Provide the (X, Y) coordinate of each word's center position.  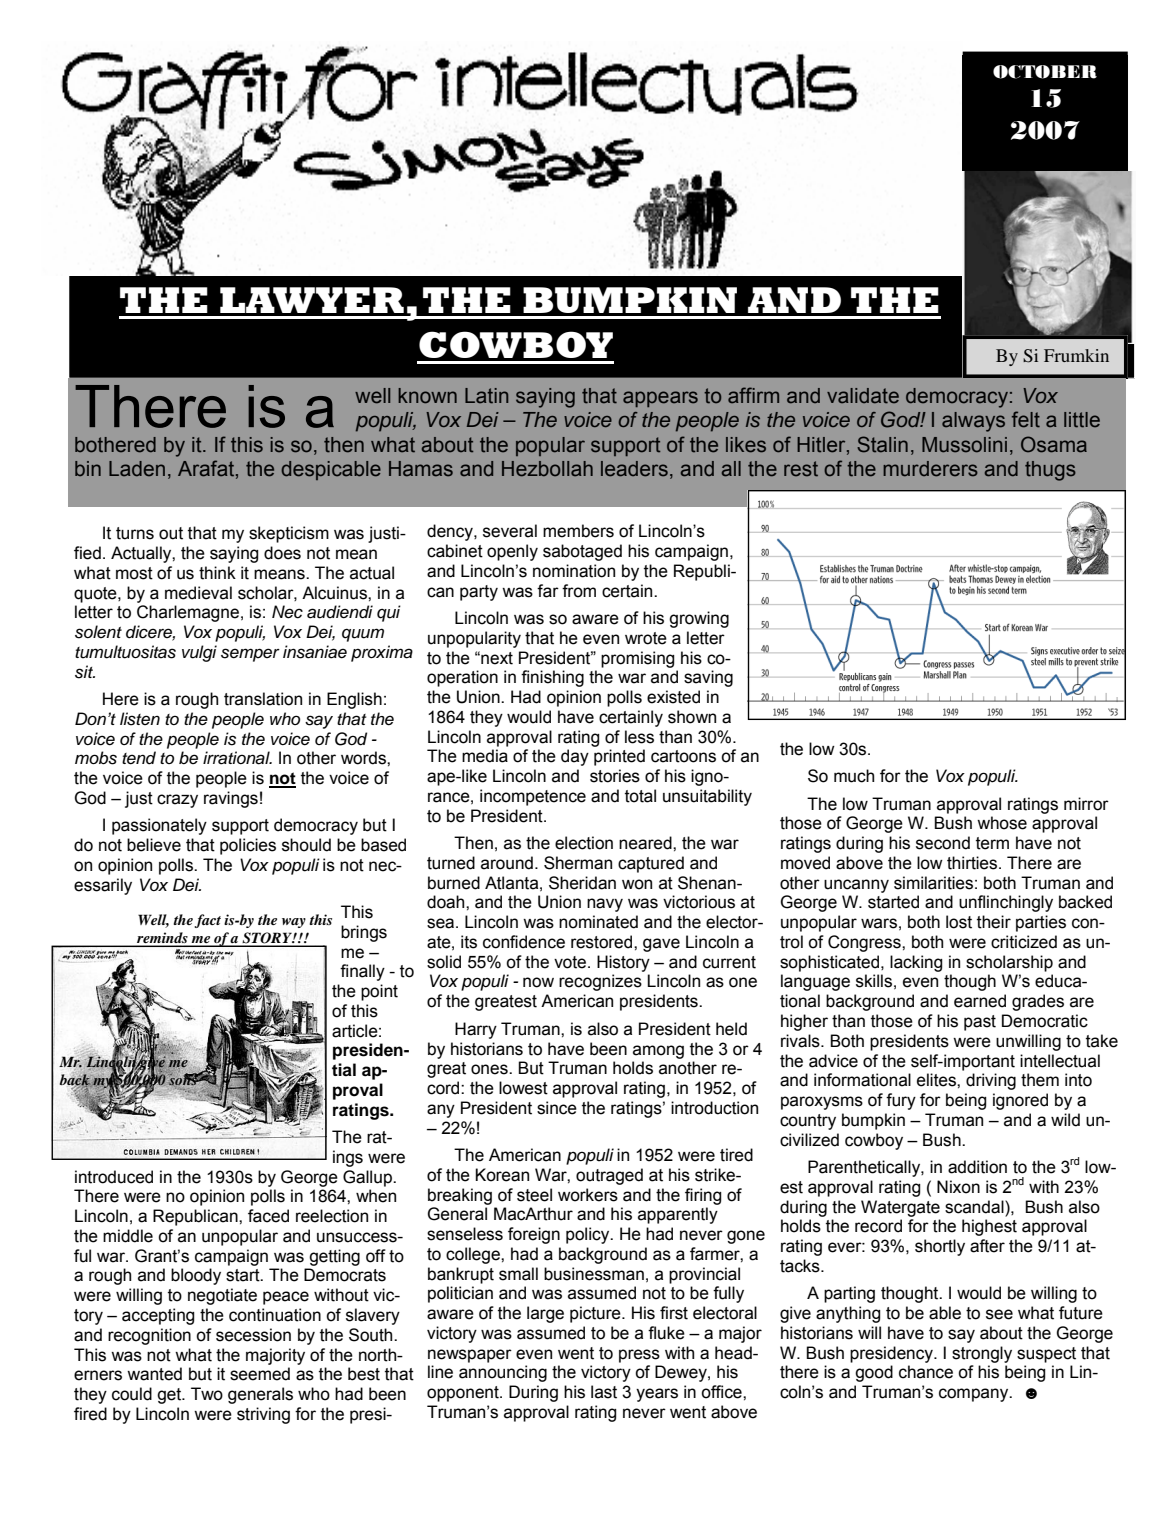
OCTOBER (1045, 72)
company (975, 1395)
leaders (634, 469)
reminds (162, 939)
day (575, 757)
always (973, 422)
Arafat (207, 469)
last (604, 1392)
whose (1002, 823)
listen (140, 719)
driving (991, 1081)
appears (660, 399)
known (427, 396)
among (658, 1052)
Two (207, 1394)
